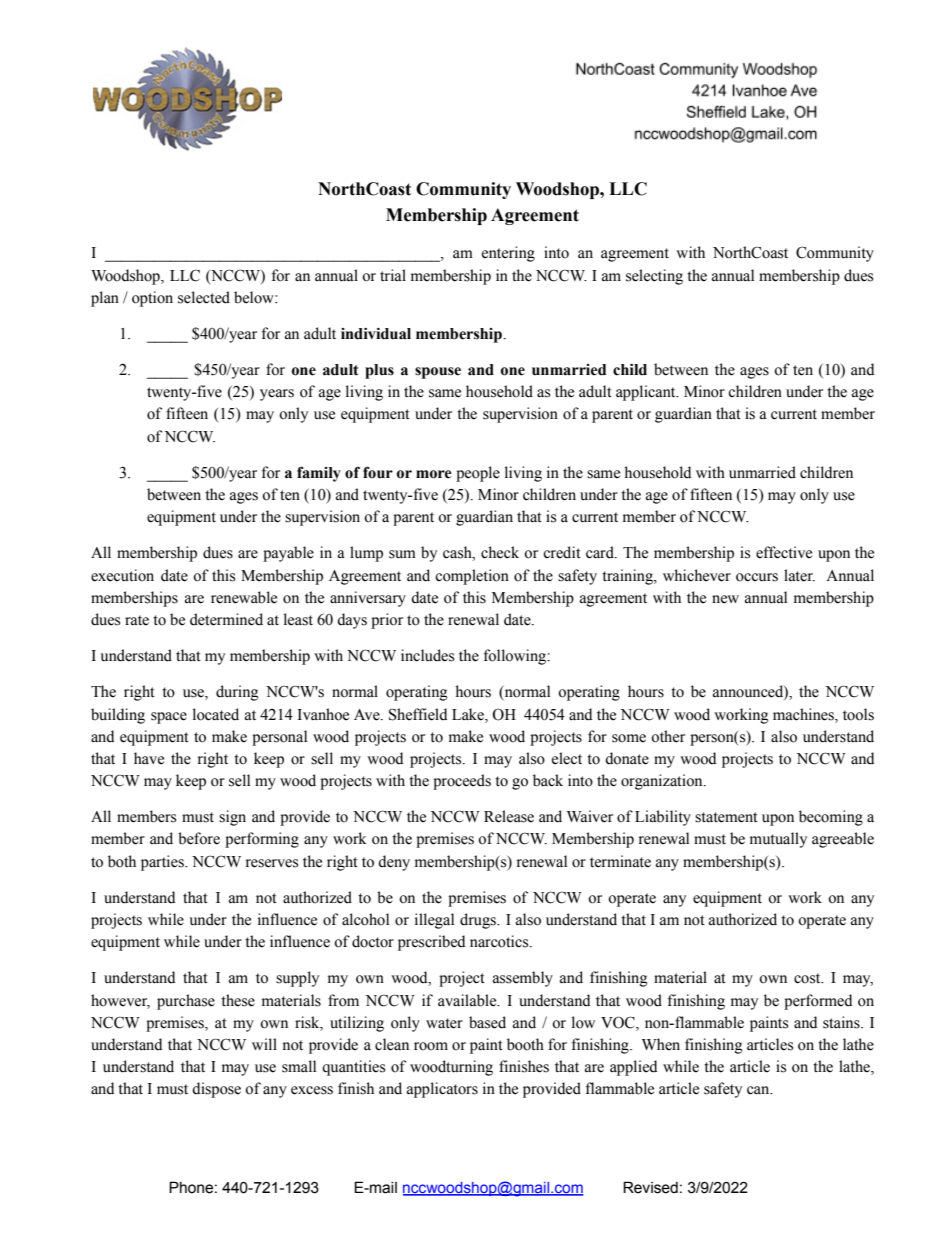  I want to click on applicant, so click(647, 393).
